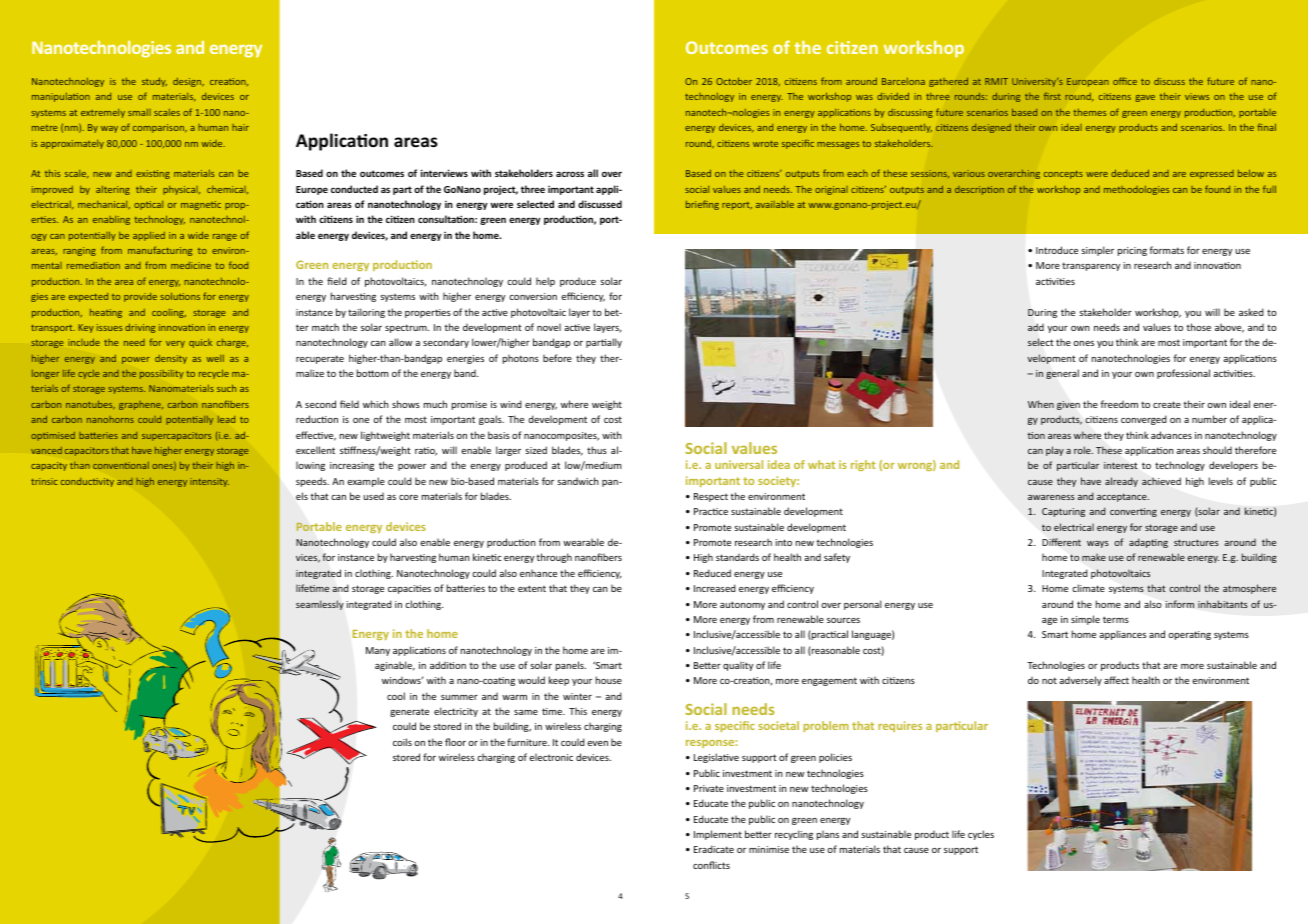 Image resolution: width=1308 pixels, height=924 pixels. I want to click on gave, so click(1145, 98).
